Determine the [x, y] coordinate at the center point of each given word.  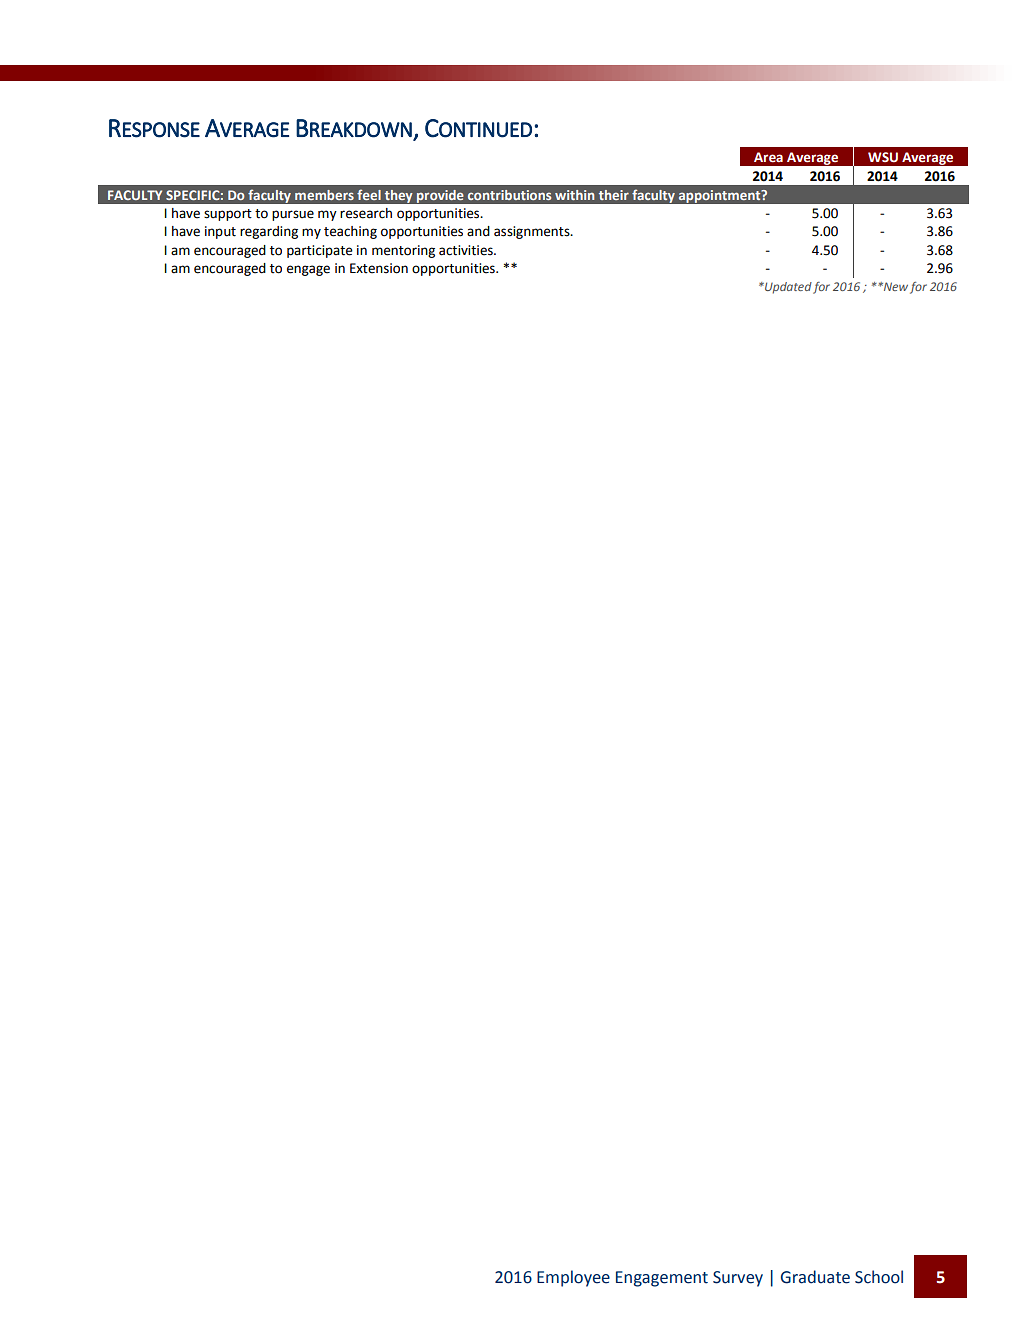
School [879, 1277]
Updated [787, 288]
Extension [379, 268]
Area [768, 157]
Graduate [815, 1277]
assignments [533, 232]
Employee [573, 1278]
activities [467, 250]
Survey [738, 1279]
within [574, 195]
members [324, 195]
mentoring [403, 251]
